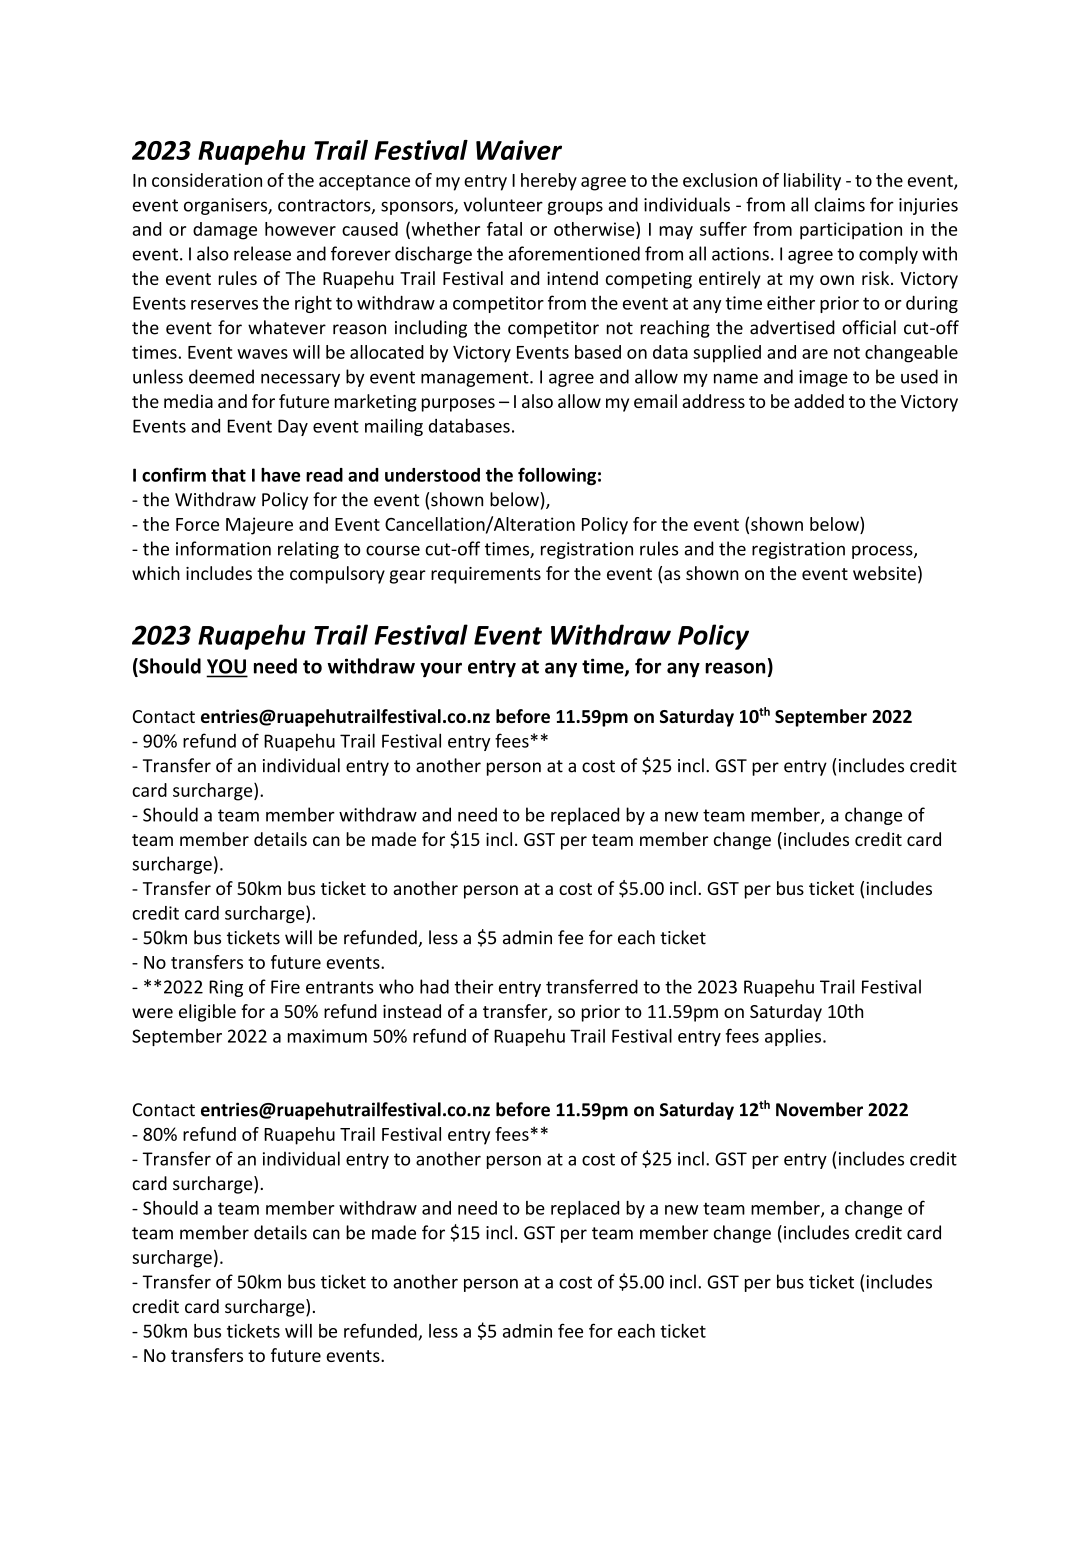 The height and width of the screenshot is (1541, 1090). What do you see at coordinates (473, 986) in the screenshot?
I see `their` at bounding box center [473, 986].
